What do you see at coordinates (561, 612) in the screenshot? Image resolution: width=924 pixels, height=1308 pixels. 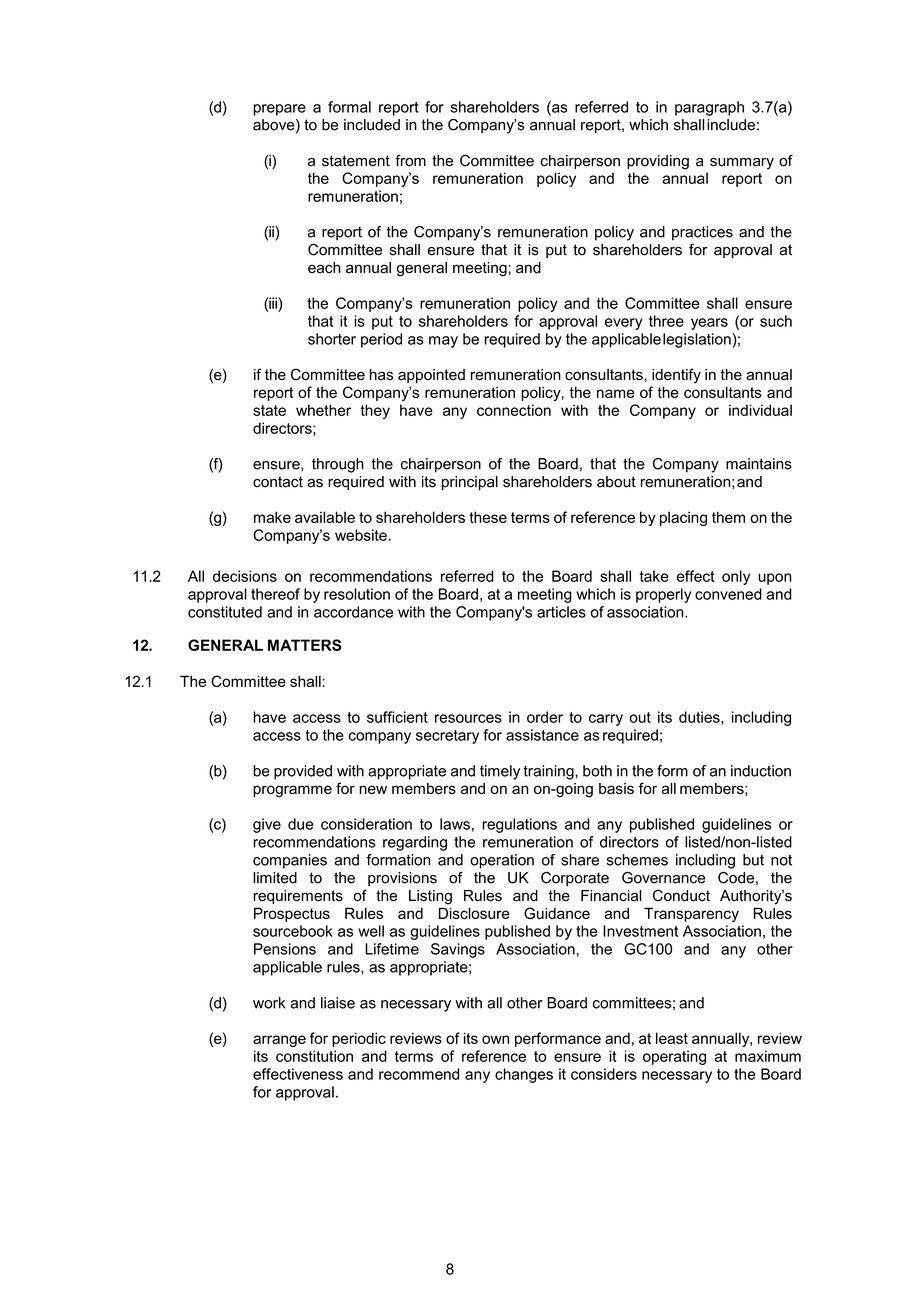 I see `articles` at bounding box center [561, 612].
